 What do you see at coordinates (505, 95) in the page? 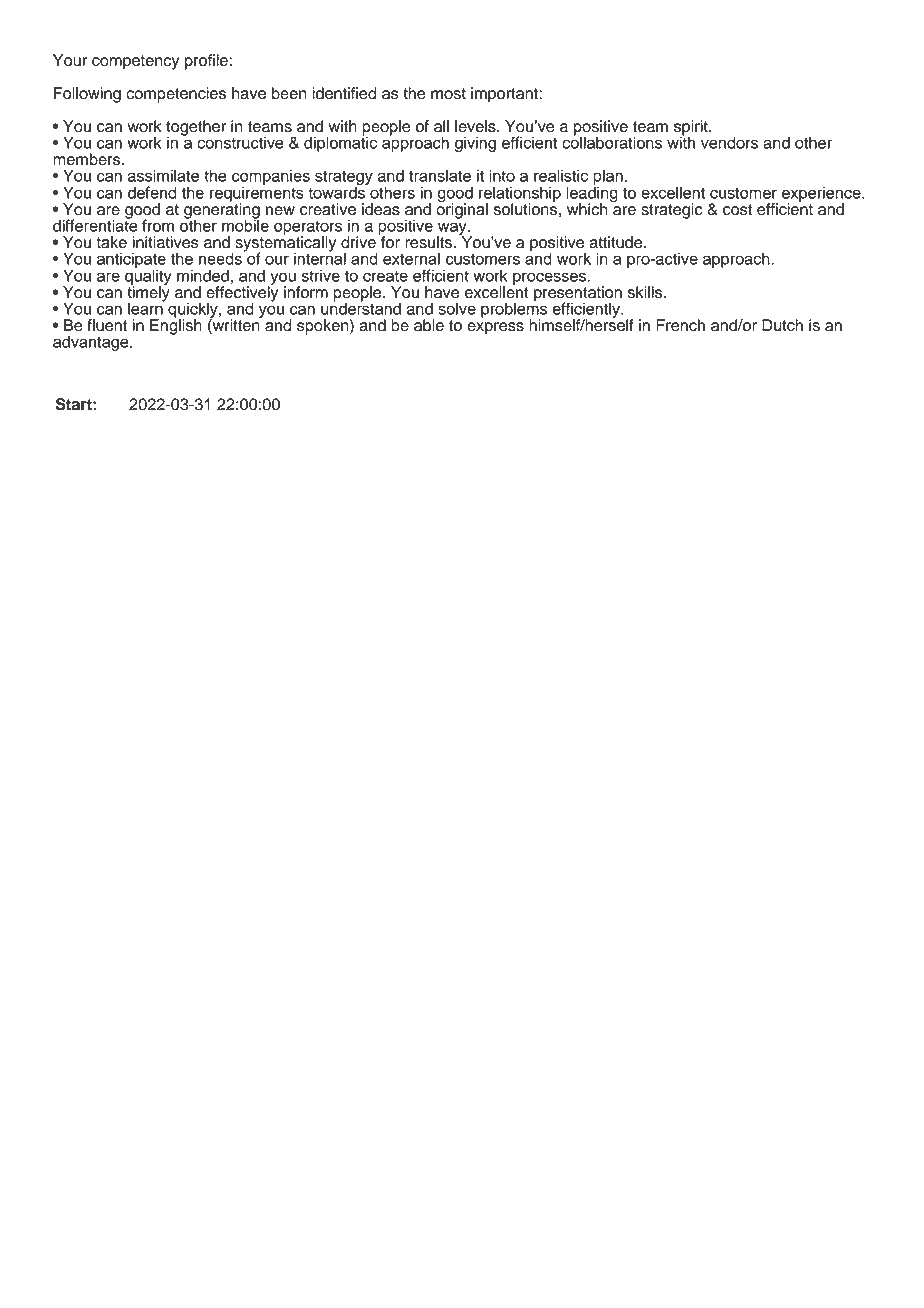
I see `important` at bounding box center [505, 95].
